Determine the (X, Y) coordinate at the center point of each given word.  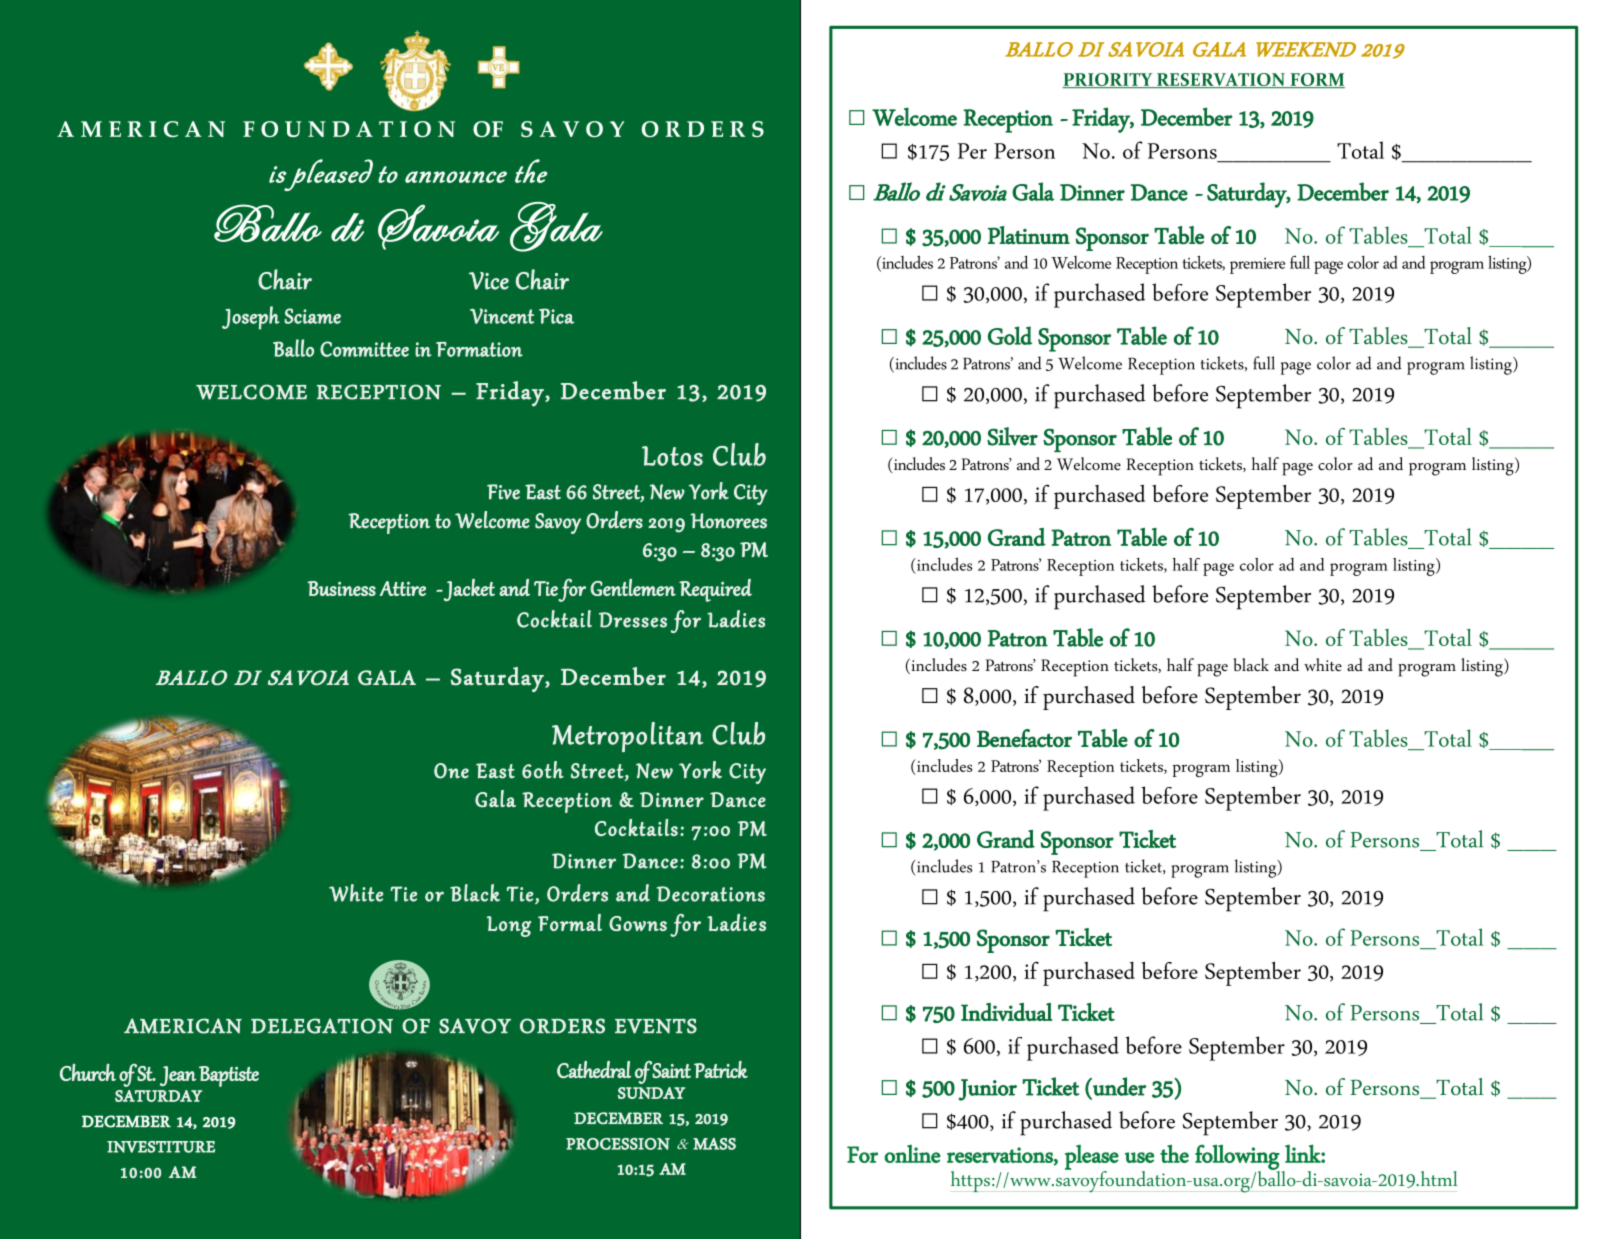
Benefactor (1024, 738)
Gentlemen (633, 587)
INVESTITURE (161, 1147)
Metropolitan (627, 737)
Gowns (638, 923)
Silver (1012, 436)
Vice (489, 281)
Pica (556, 316)
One (451, 771)
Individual (1007, 1012)
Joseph (251, 318)
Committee (364, 349)
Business (341, 588)
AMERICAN (183, 1026)
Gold (1010, 335)
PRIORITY (1108, 80)
